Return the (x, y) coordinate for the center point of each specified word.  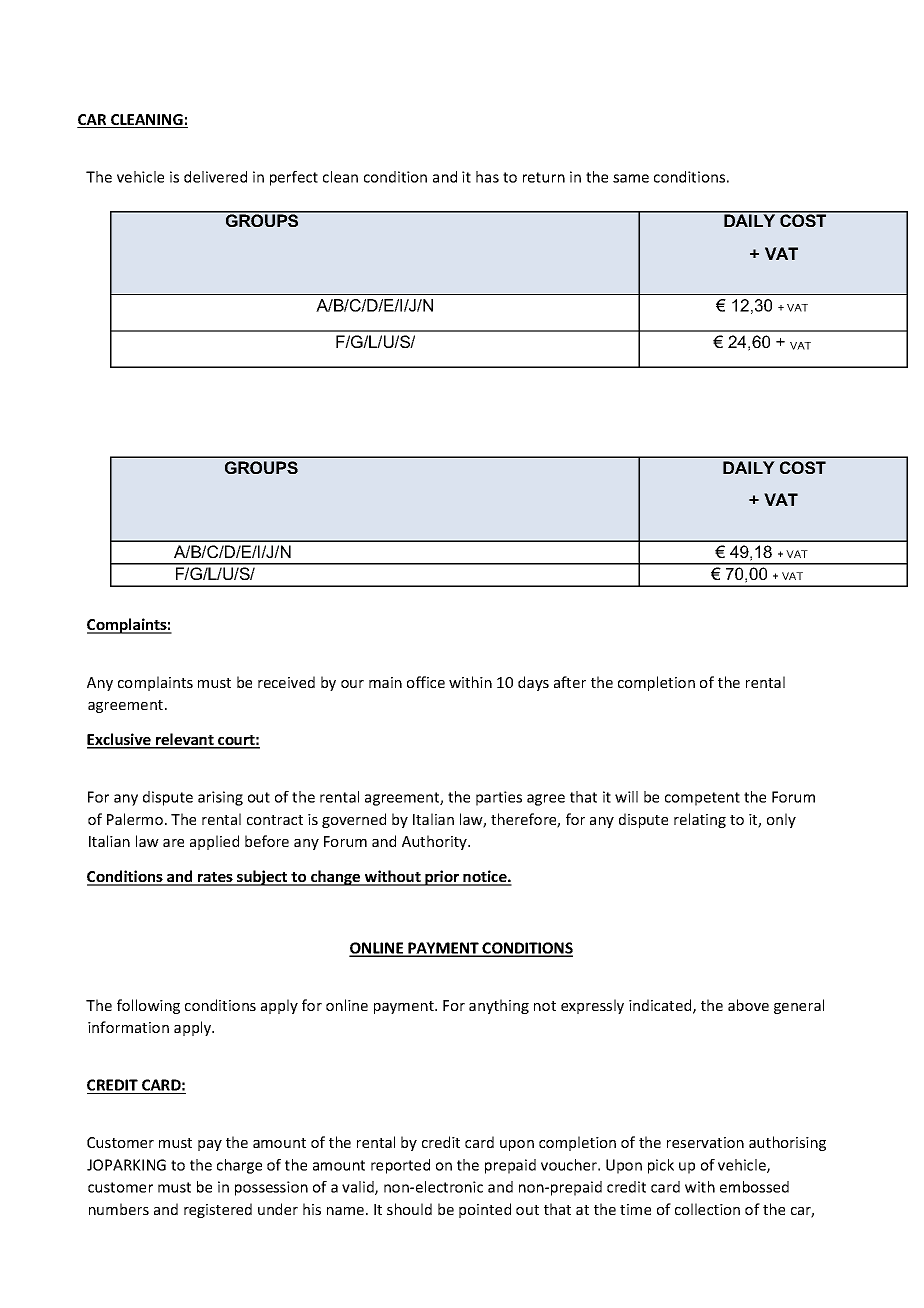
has (487, 177)
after (570, 682)
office (426, 682)
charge (239, 1166)
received (286, 682)
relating (700, 820)
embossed (754, 1187)
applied (214, 842)
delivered (215, 177)
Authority (435, 842)
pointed (485, 1210)
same (631, 178)
